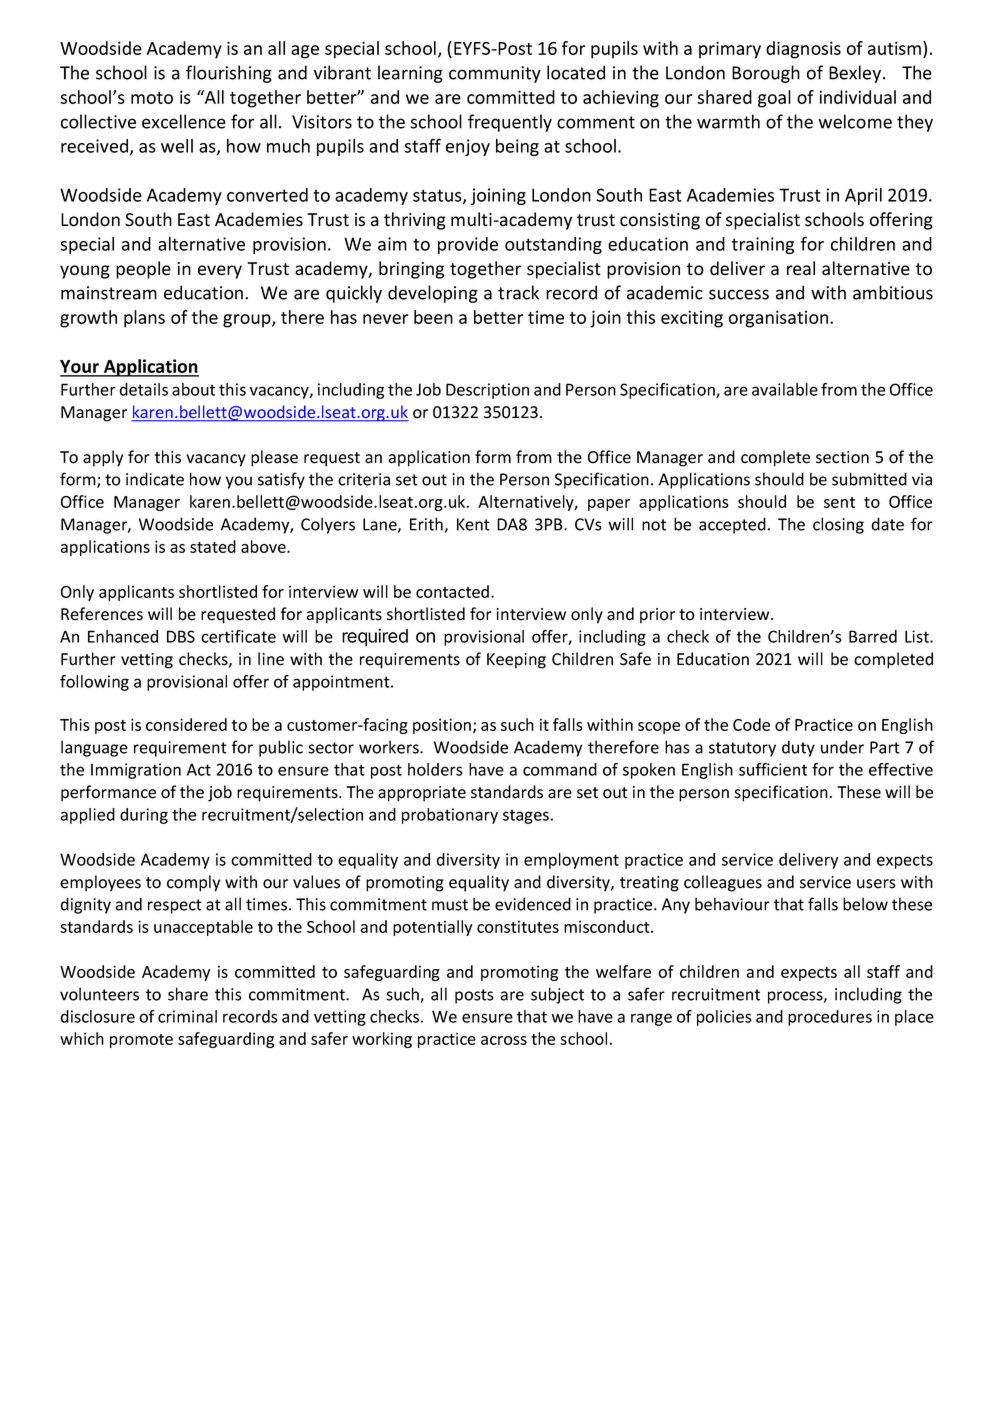 This page has width=994, height=1406. I want to click on across, so click(504, 1040).
